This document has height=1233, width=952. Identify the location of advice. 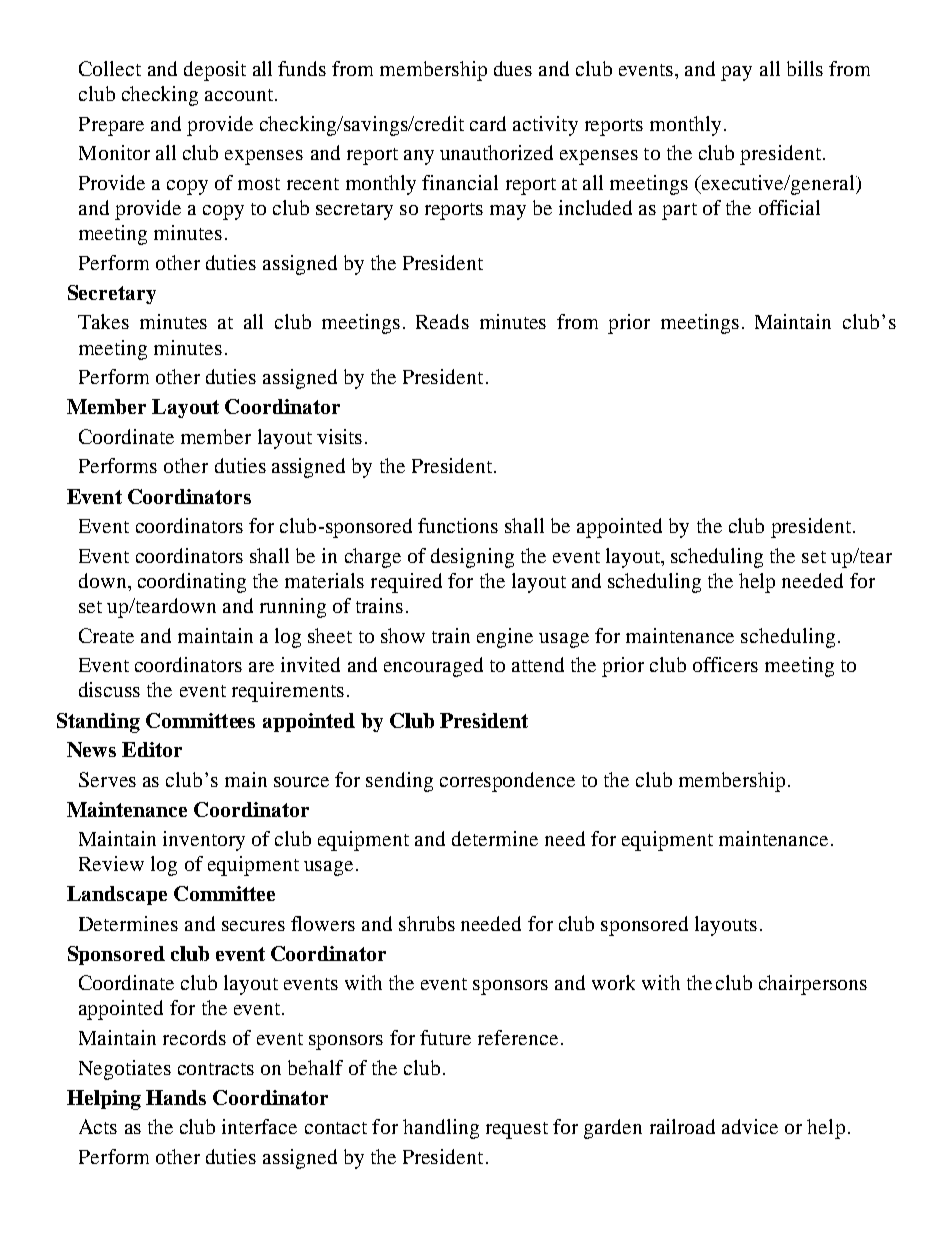
(750, 1126).
